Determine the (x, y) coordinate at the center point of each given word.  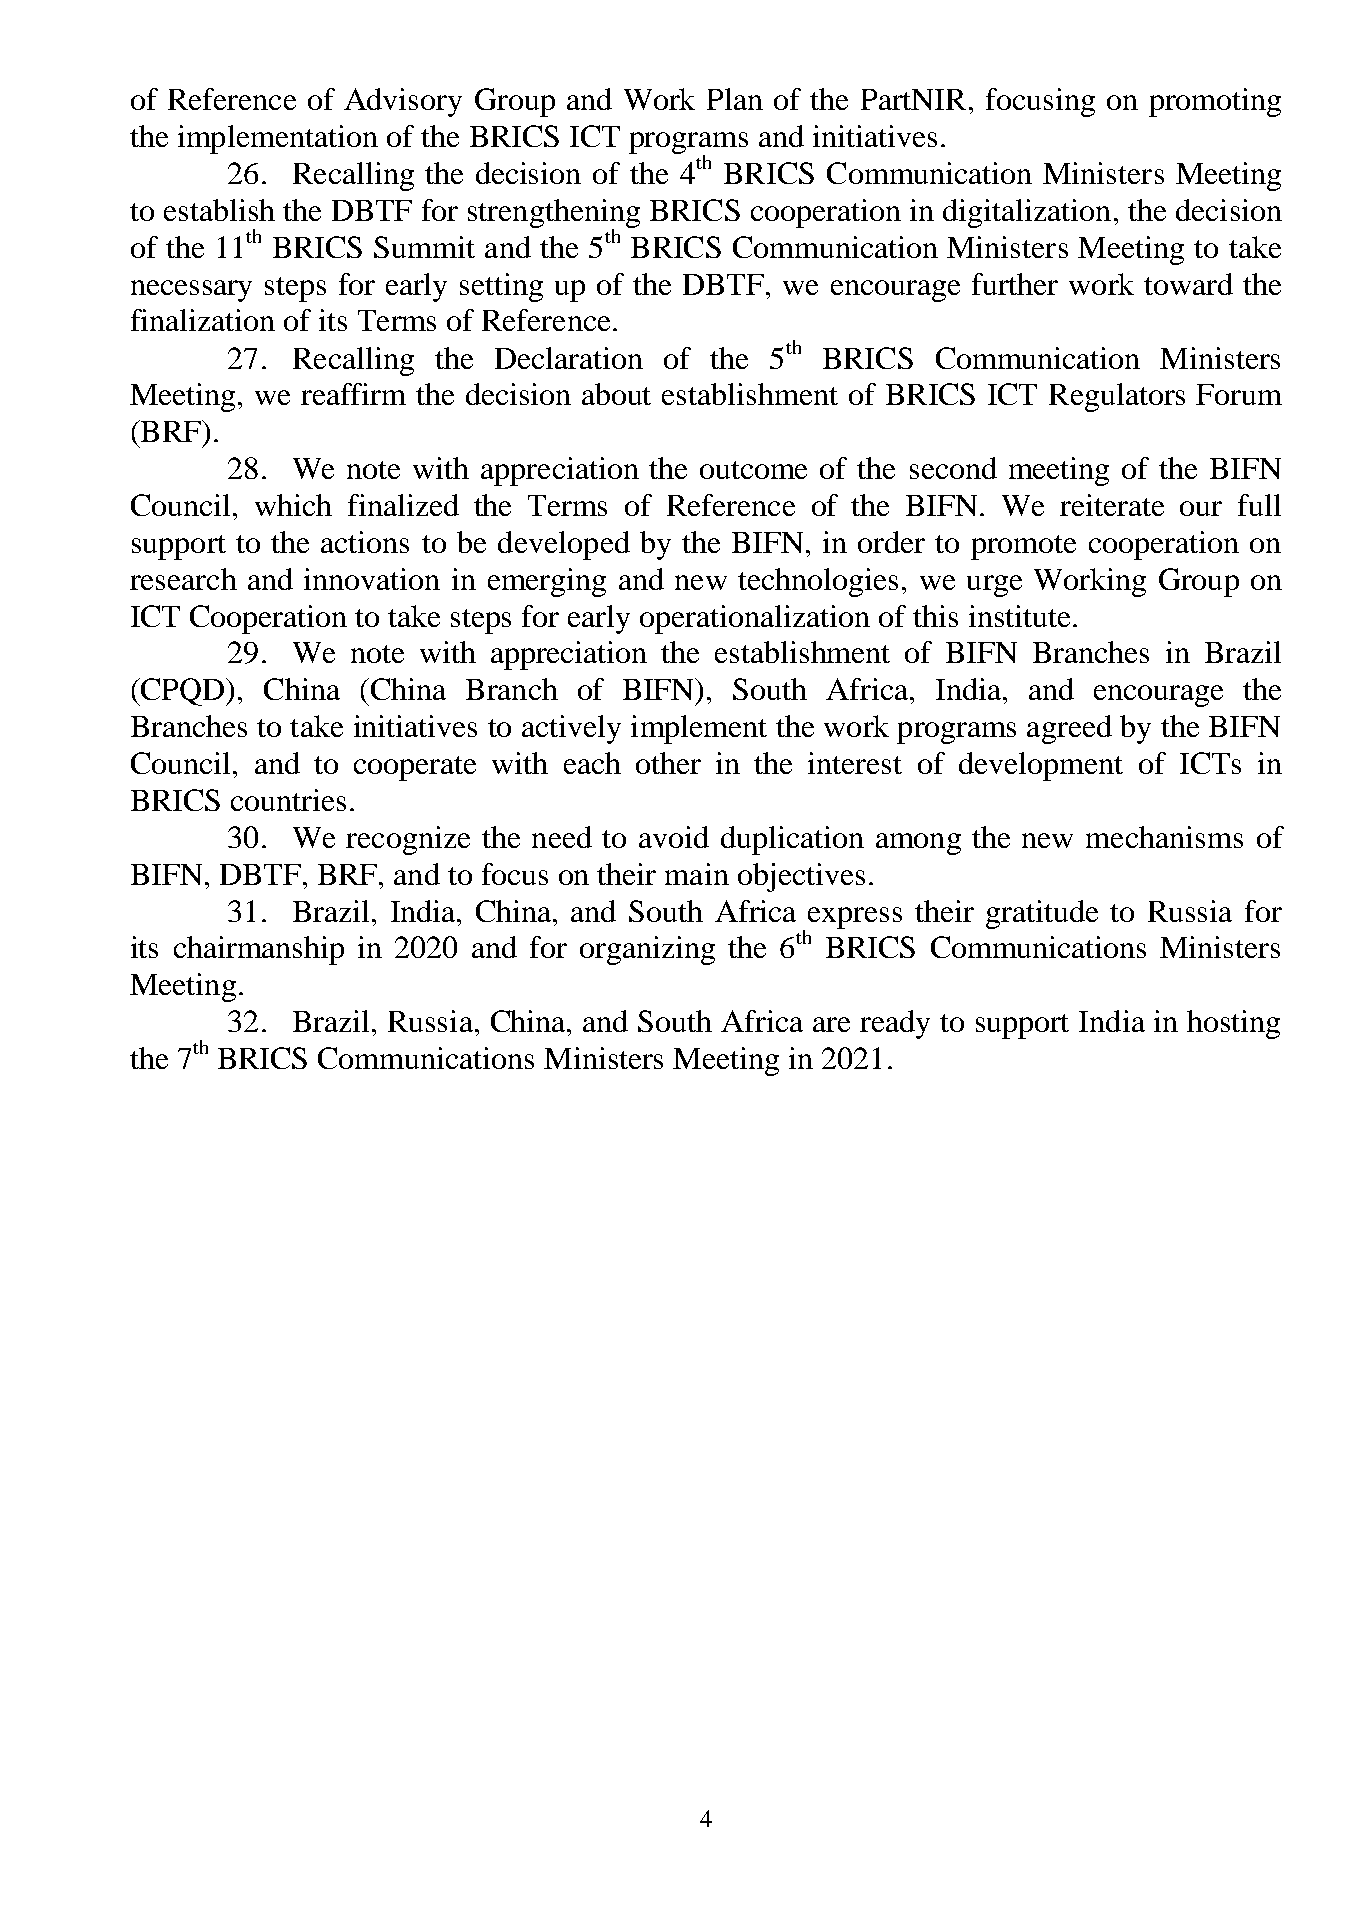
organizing (647, 950)
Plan (735, 99)
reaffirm (353, 394)
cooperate (415, 768)
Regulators (1117, 397)
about (616, 394)
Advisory (403, 102)
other (668, 763)
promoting (1215, 102)
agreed (1069, 729)
